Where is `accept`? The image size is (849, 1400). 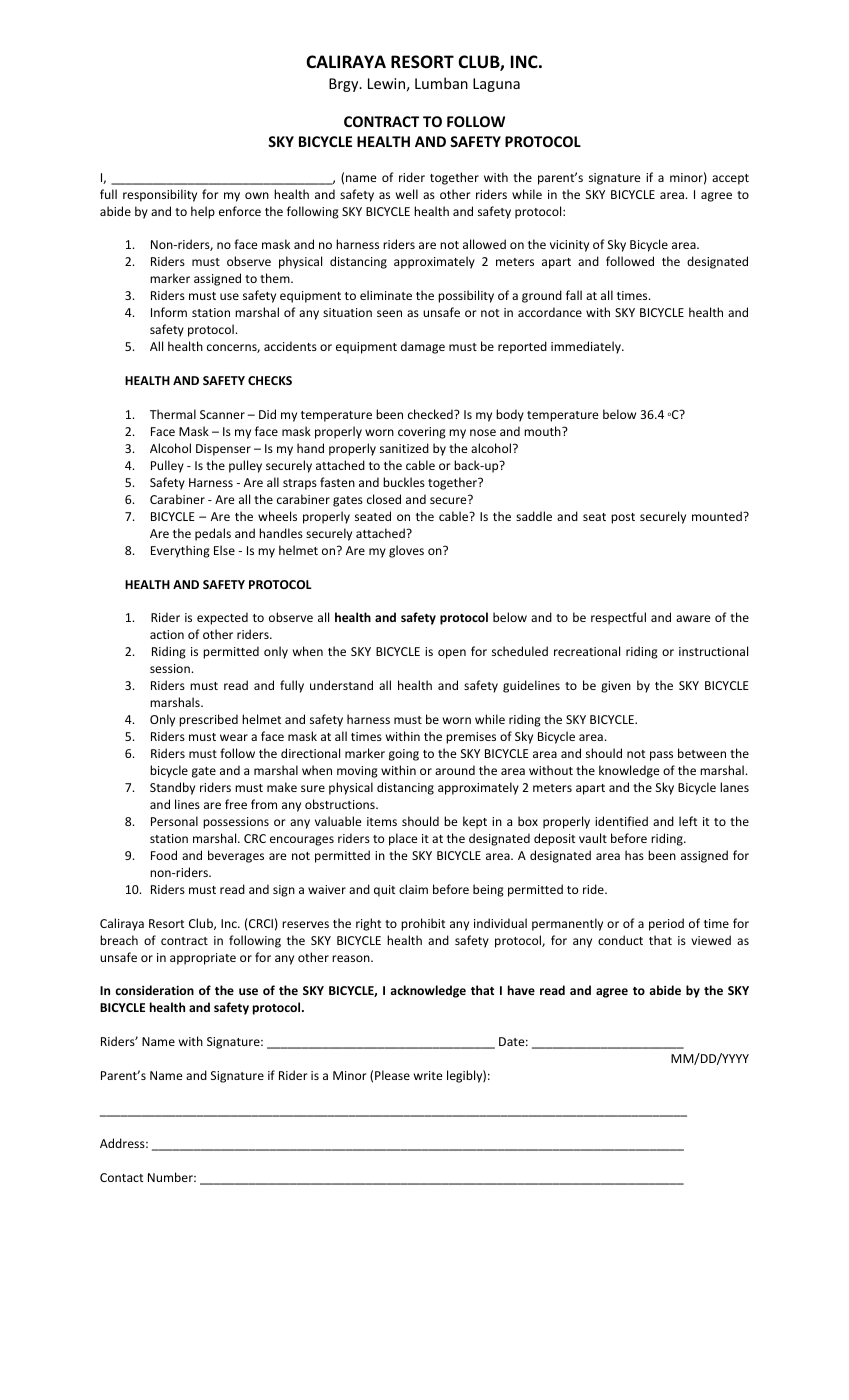
accept is located at coordinates (730, 179).
